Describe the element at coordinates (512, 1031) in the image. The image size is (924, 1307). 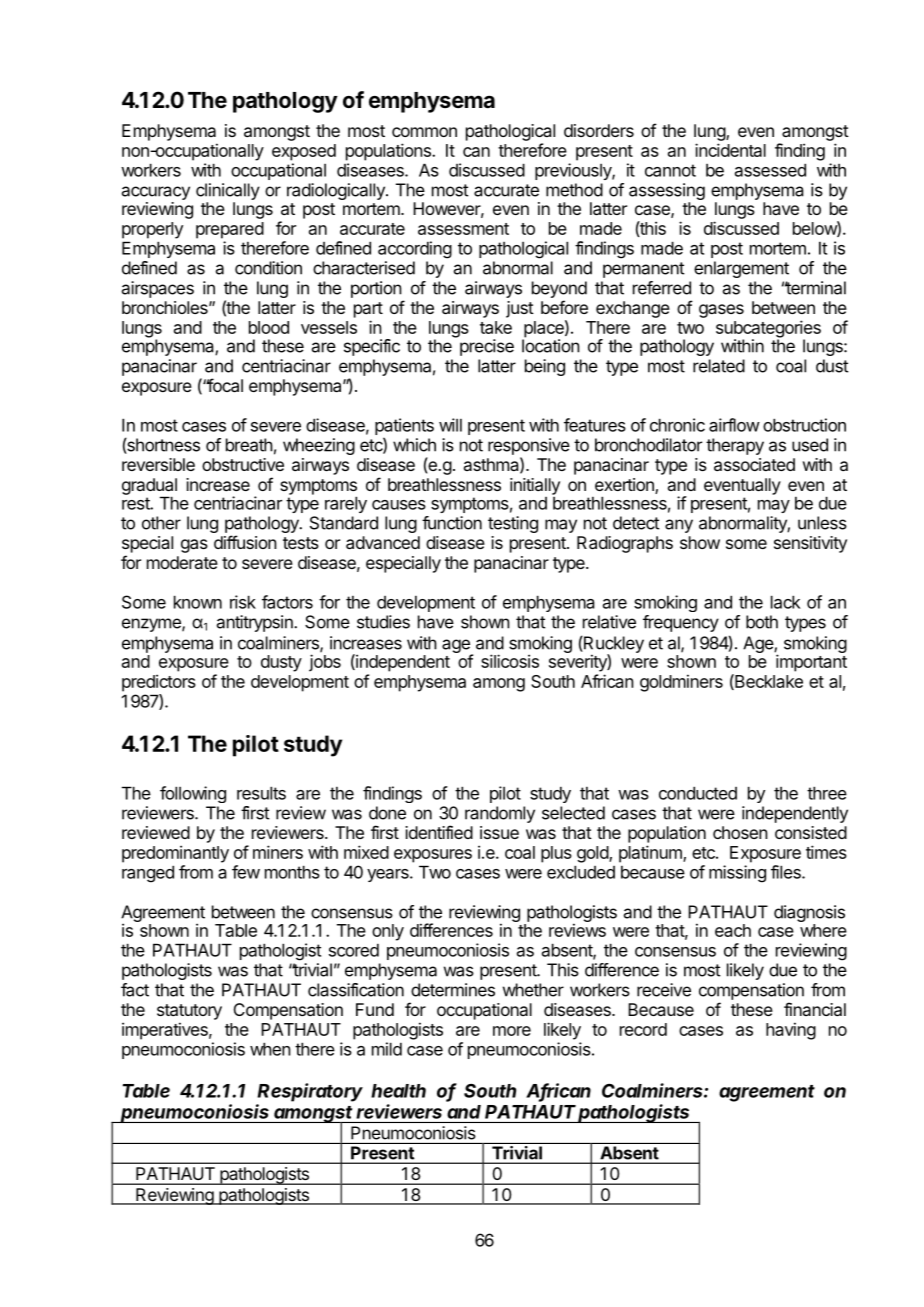
I see `more` at that location.
